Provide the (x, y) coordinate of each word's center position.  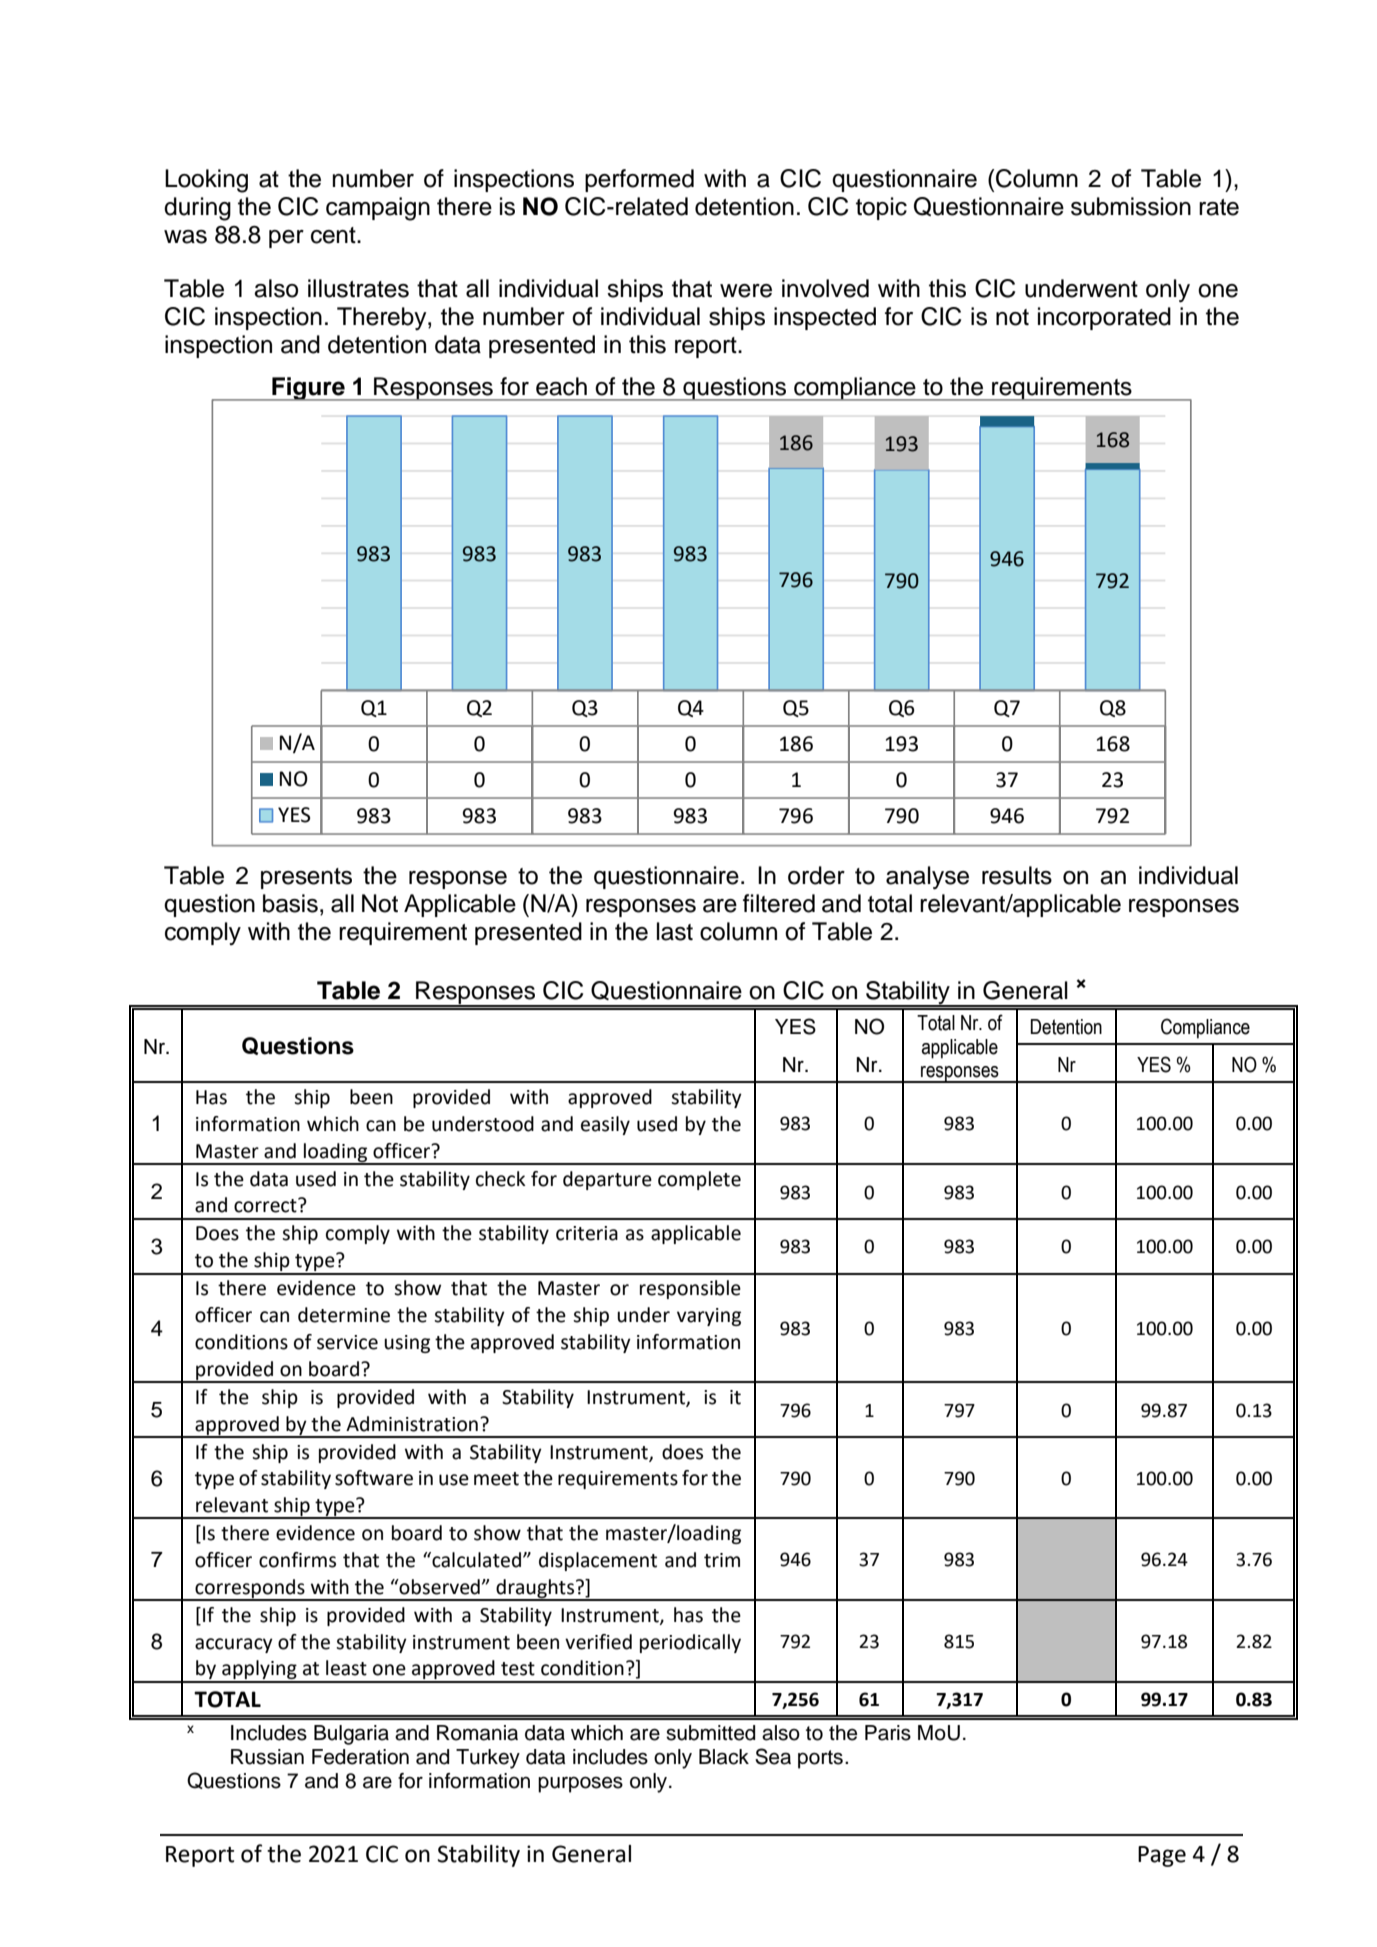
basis (290, 903)
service (347, 1342)
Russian (267, 1757)
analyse (927, 878)
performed (639, 180)
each (561, 386)
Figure (308, 389)
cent (334, 235)
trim (722, 1560)
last (675, 931)
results (1017, 875)
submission (1131, 206)
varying (709, 1317)
